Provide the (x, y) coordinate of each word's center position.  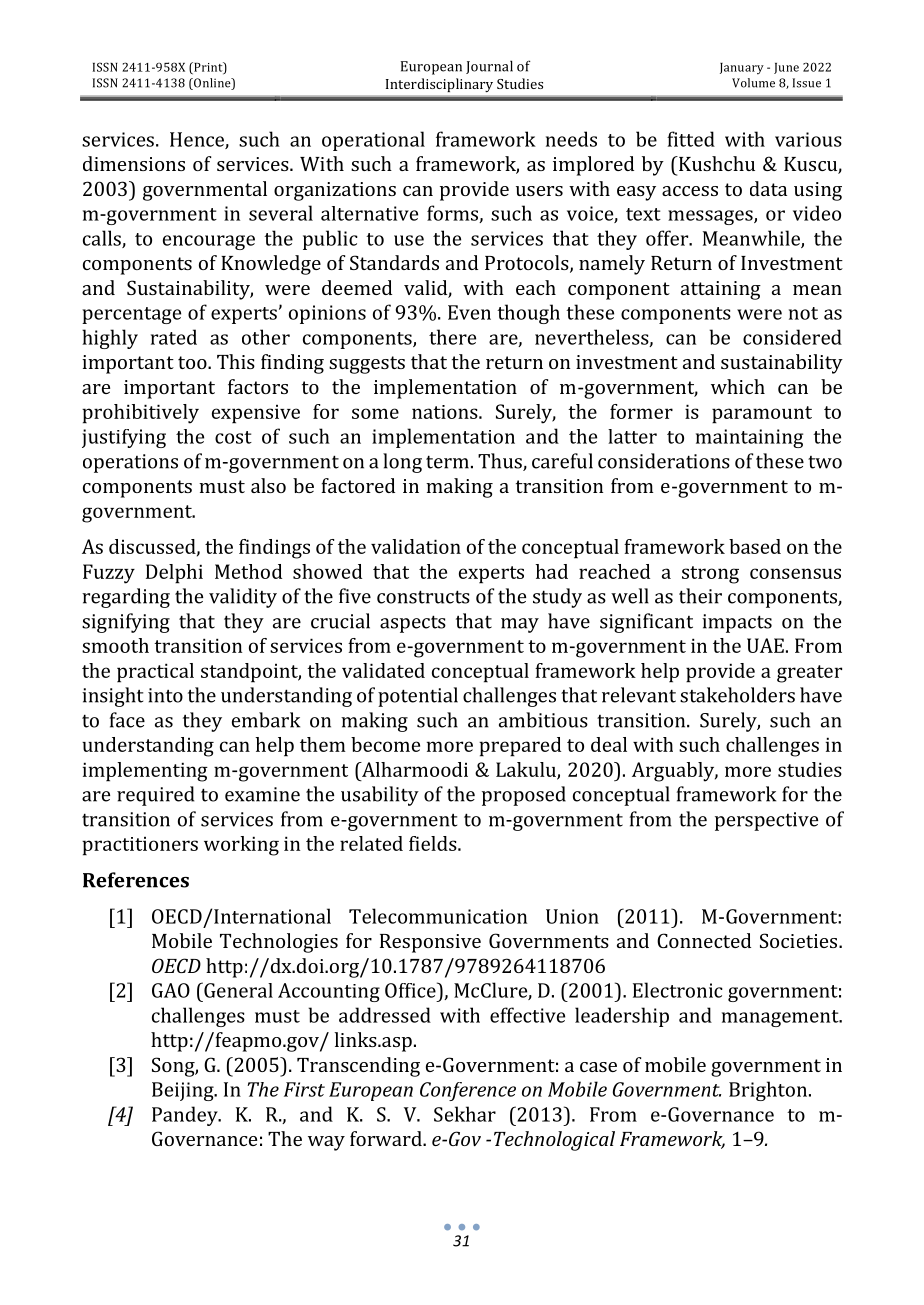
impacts (737, 623)
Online (212, 84)
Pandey (186, 1116)
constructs (423, 597)
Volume (753, 83)
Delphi (174, 574)
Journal (489, 67)
